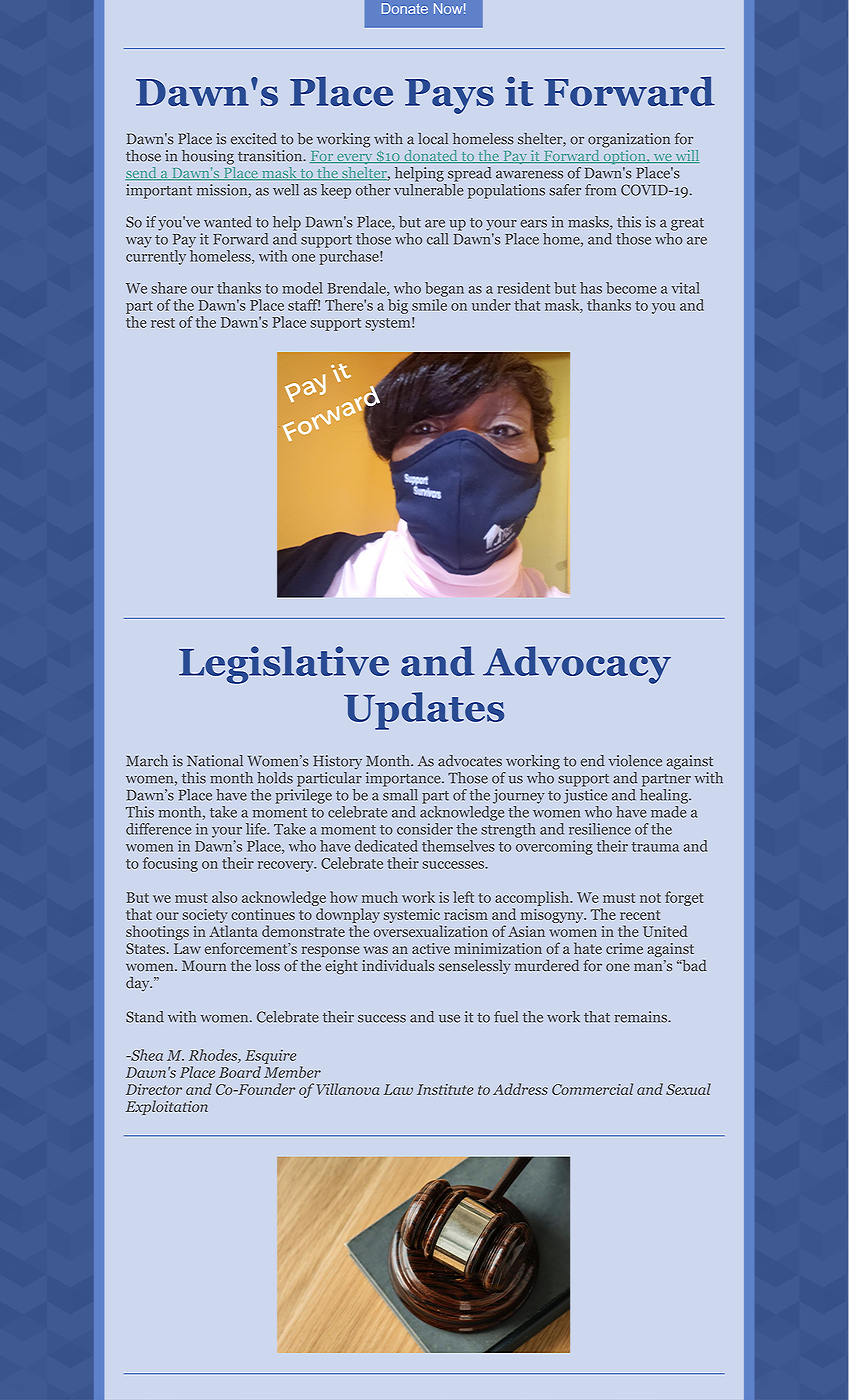  What do you see at coordinates (208, 157) in the image?
I see `housing` at bounding box center [208, 157].
